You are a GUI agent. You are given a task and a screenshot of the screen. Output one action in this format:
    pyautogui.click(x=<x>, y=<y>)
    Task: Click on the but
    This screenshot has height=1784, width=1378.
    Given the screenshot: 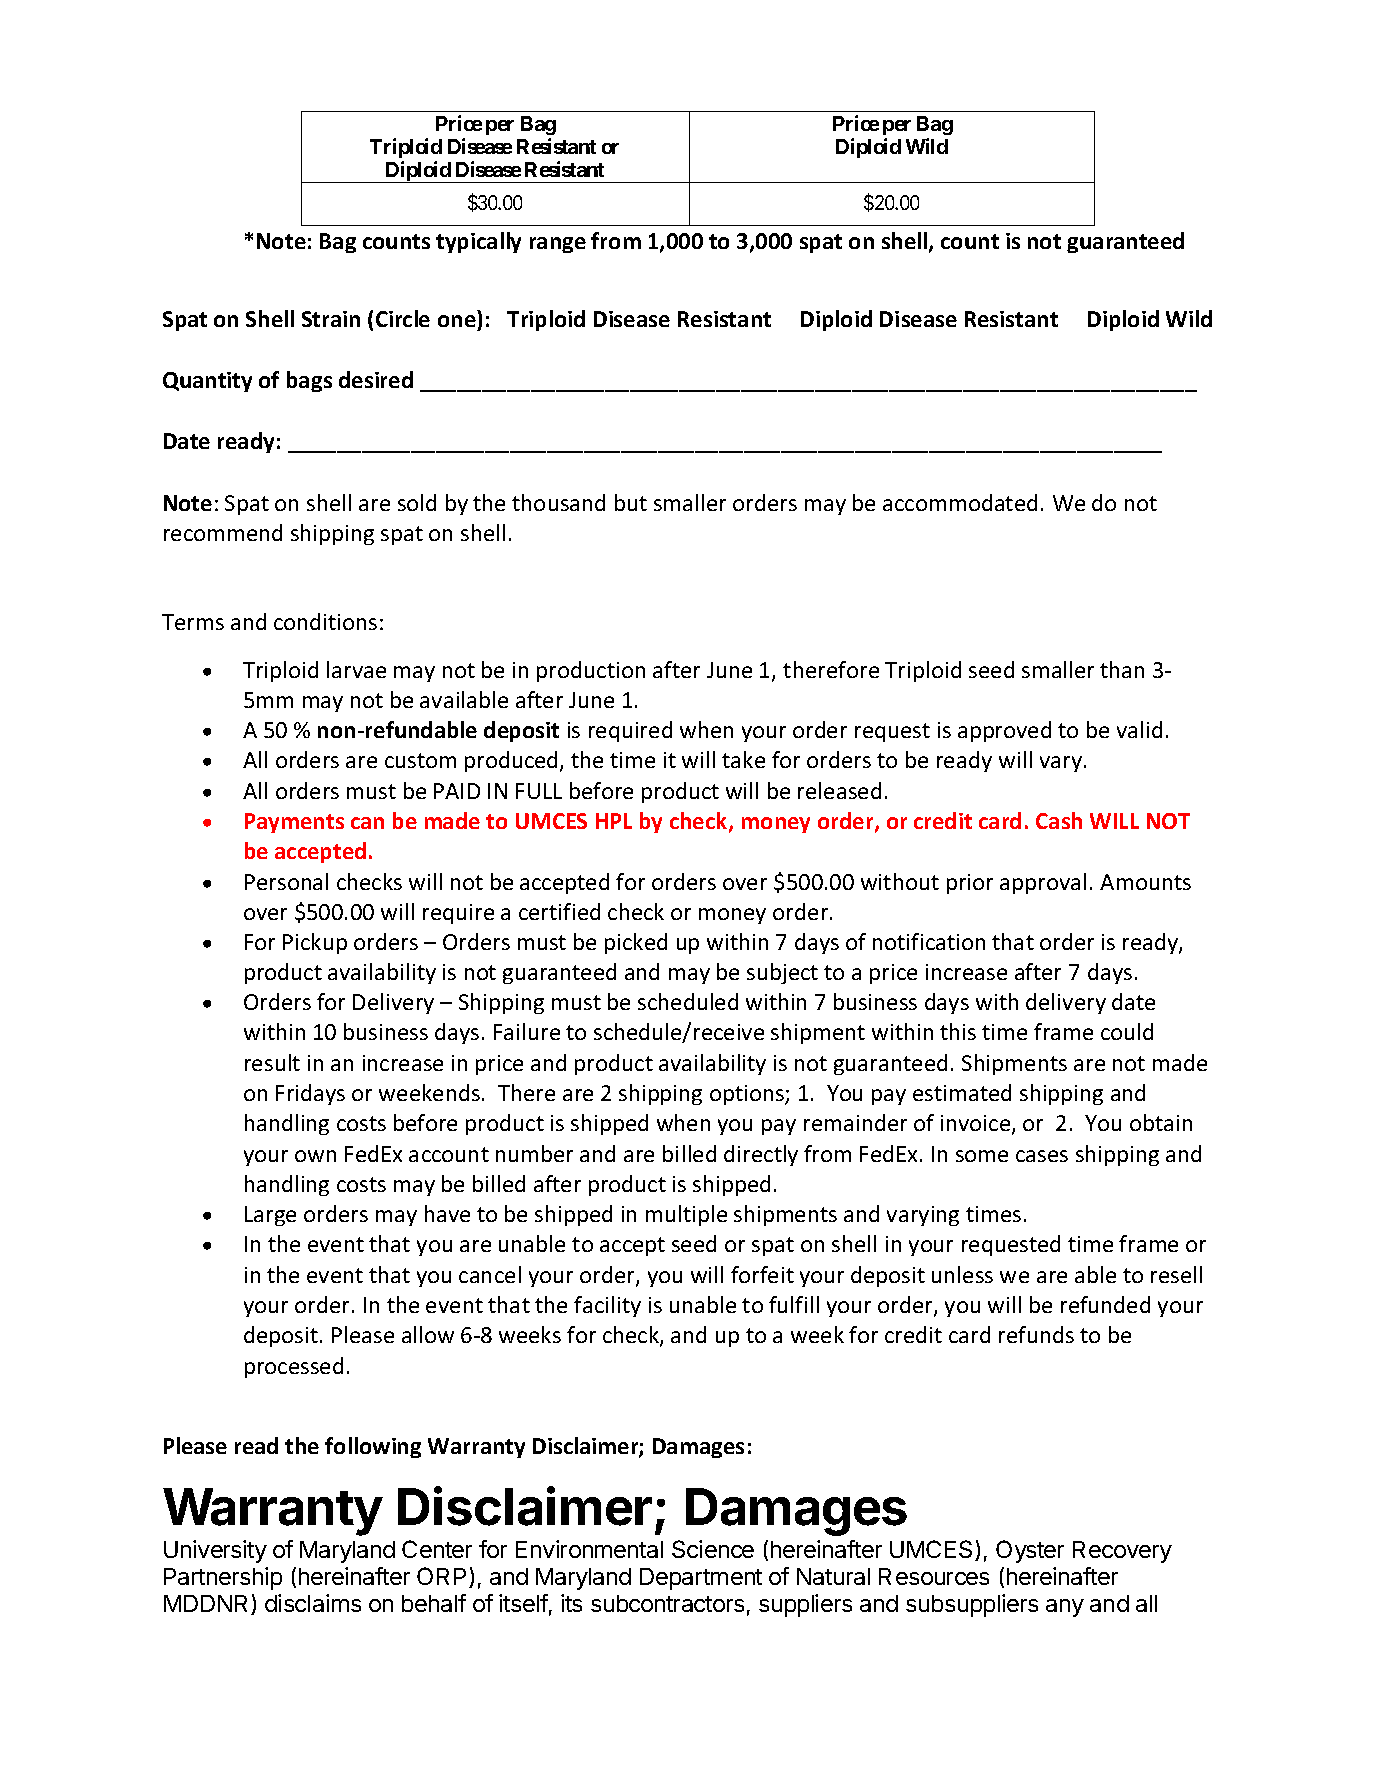 What is the action you would take?
    pyautogui.click(x=631, y=502)
